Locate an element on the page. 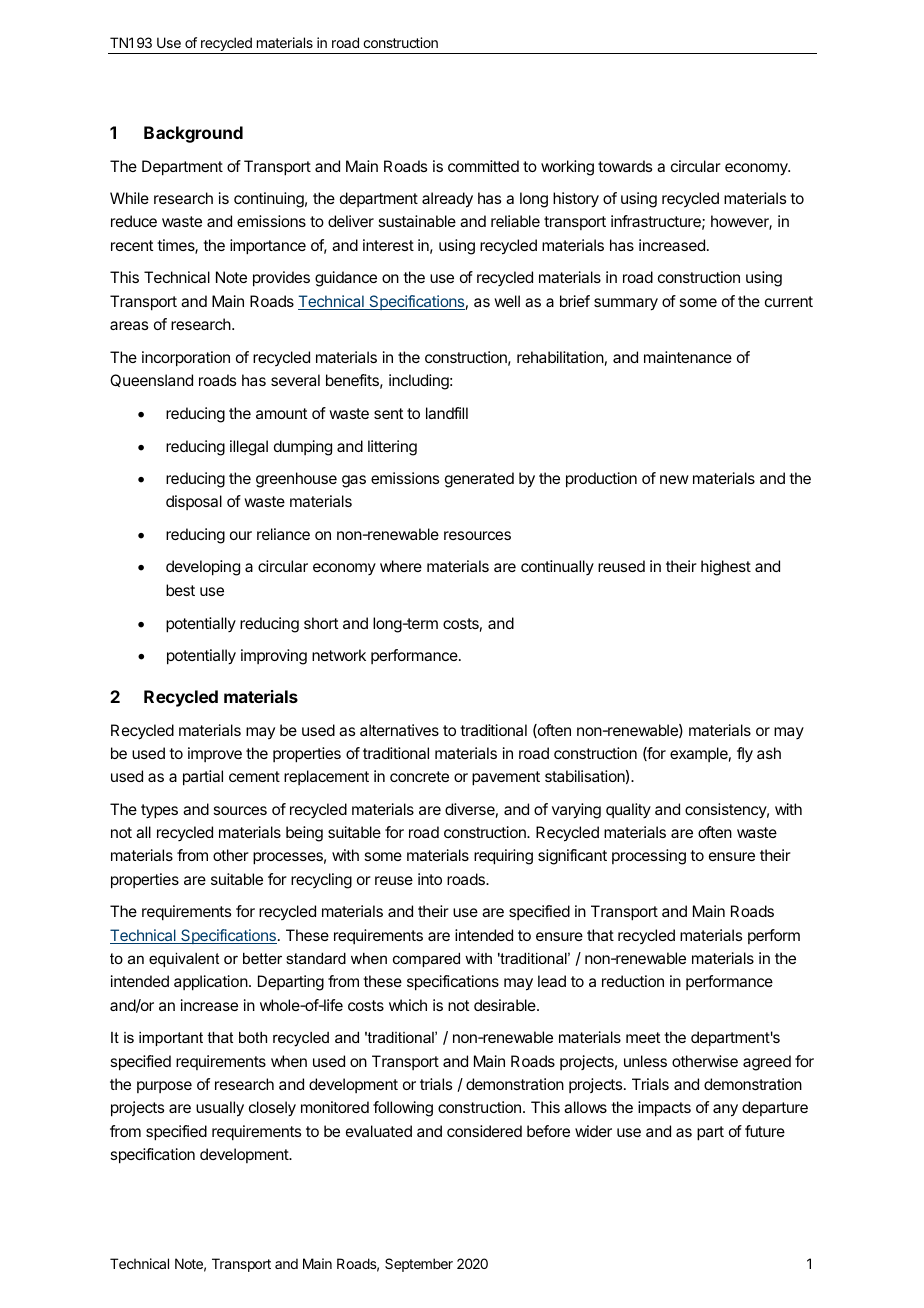 Image resolution: width=924 pixels, height=1308 pixels. usually is located at coordinates (220, 1109).
